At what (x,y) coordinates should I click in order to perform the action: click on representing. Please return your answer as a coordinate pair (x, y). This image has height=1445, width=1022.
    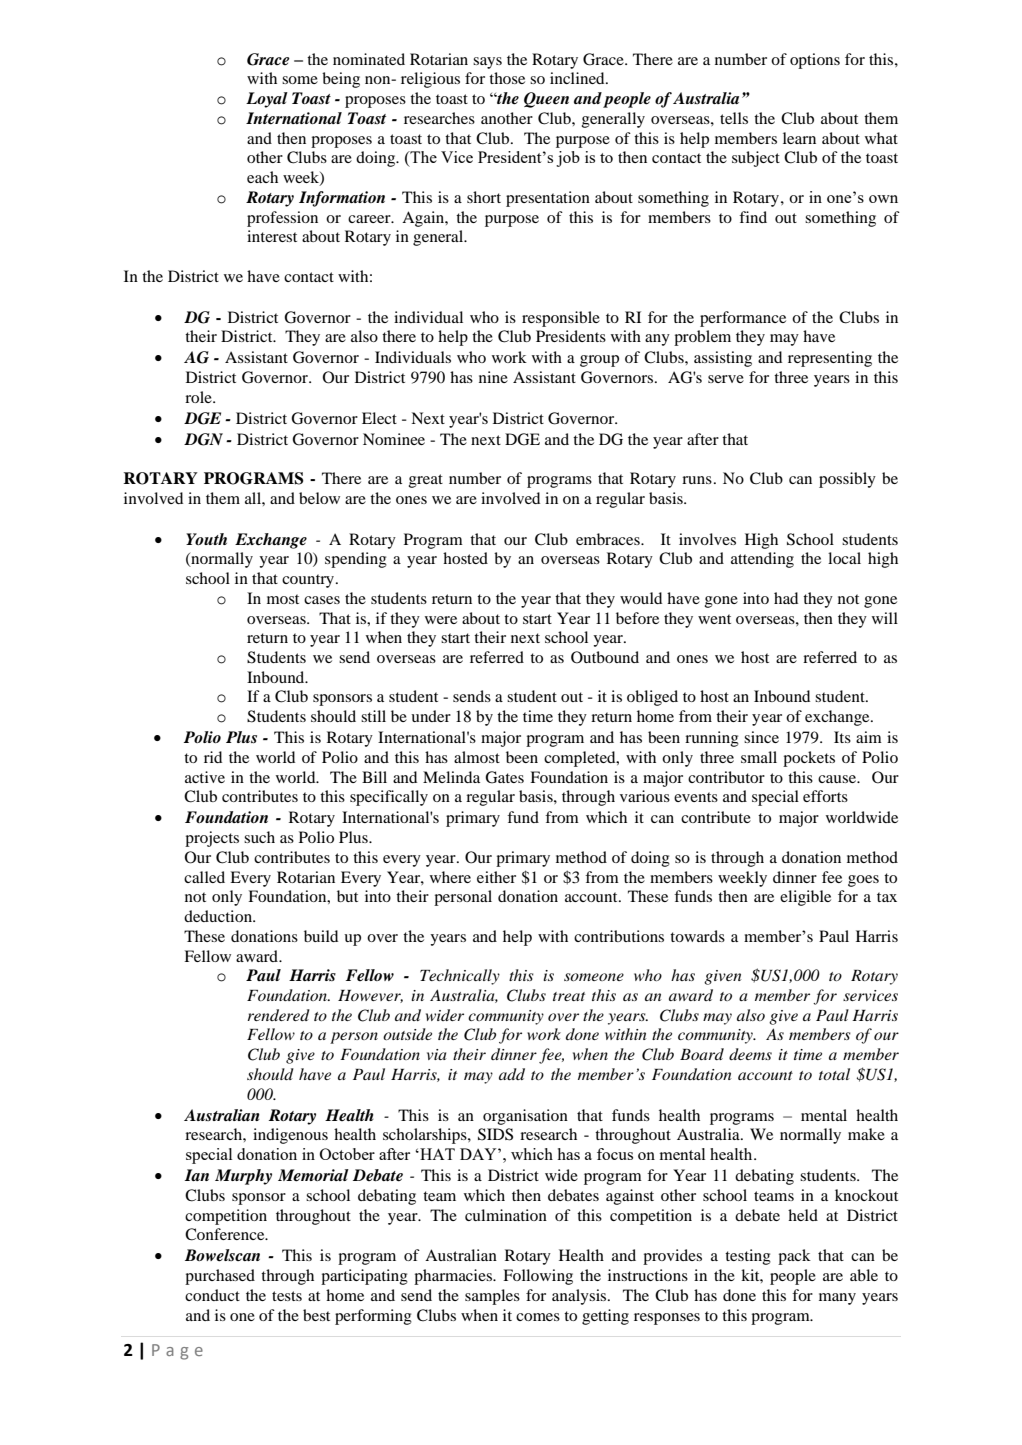
    Looking at the image, I should click on (830, 359).
